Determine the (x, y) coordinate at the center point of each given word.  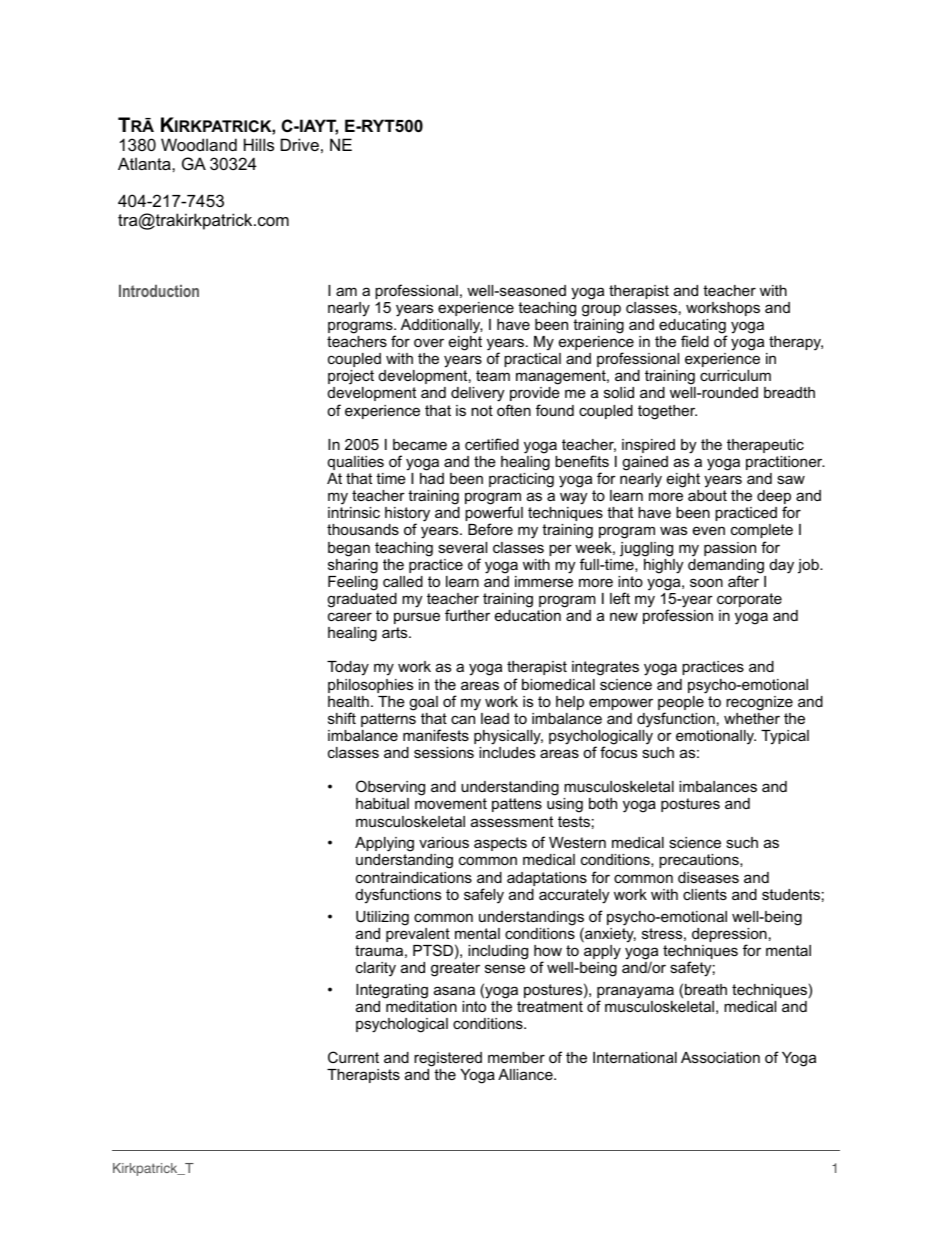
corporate (749, 600)
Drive (300, 144)
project (351, 379)
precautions (700, 861)
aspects (500, 844)
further (467, 615)
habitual (382, 803)
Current (353, 1057)
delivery (477, 394)
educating (693, 327)
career (350, 616)
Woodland (199, 144)
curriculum (735, 375)
